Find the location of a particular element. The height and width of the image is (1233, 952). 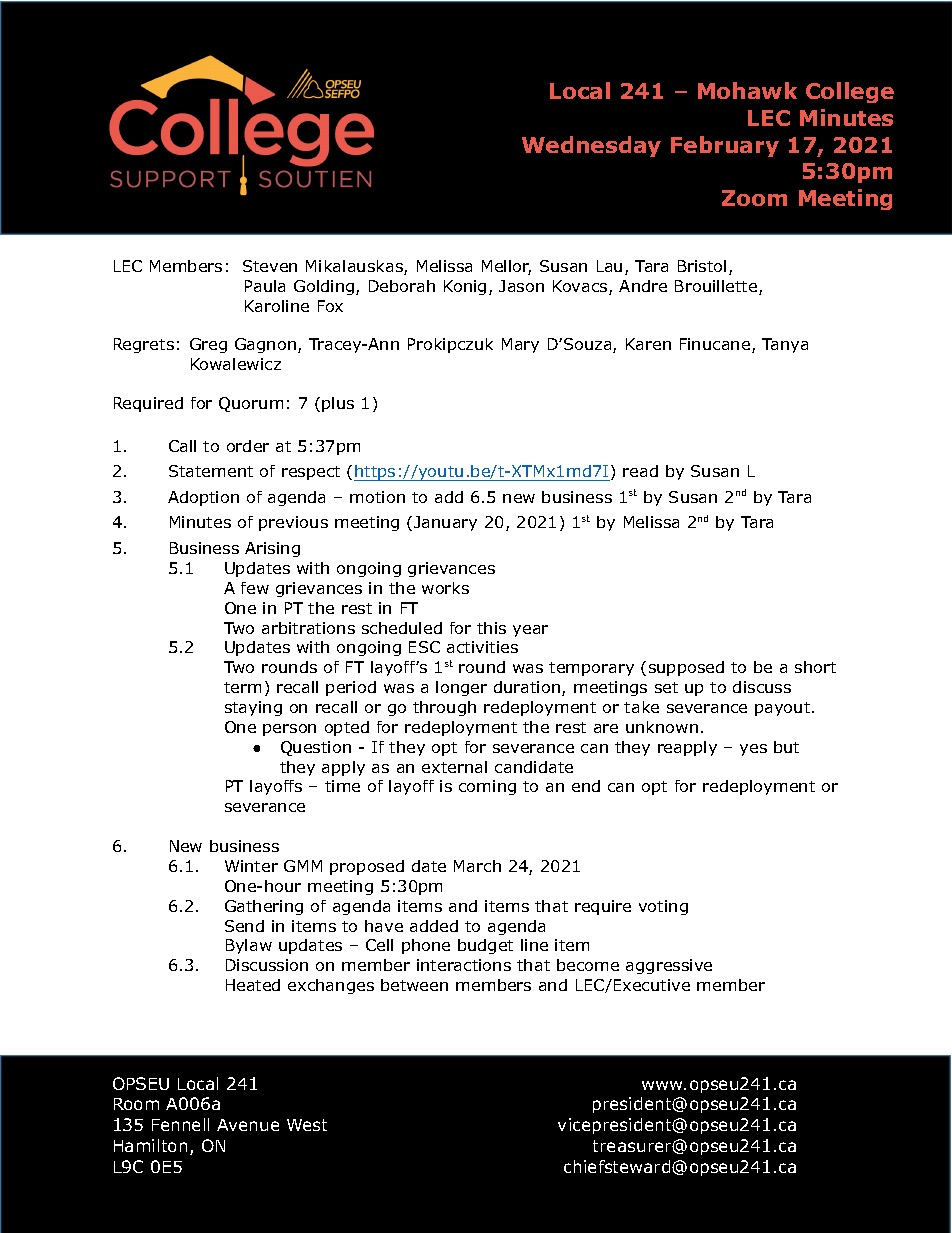

Send is located at coordinates (244, 926).
